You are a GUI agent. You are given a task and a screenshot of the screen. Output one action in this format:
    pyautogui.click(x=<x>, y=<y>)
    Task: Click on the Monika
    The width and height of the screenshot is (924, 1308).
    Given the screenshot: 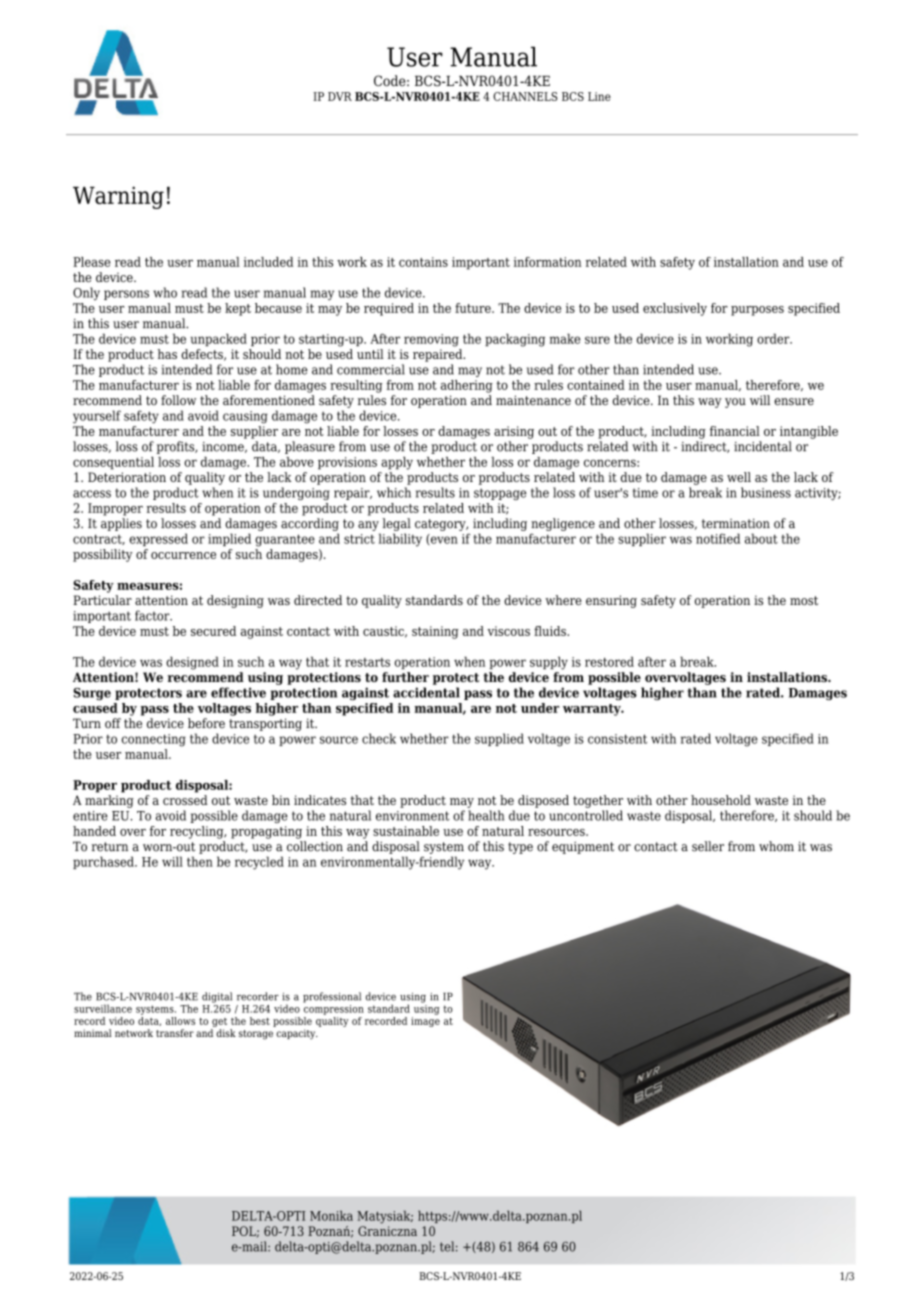 What is the action you would take?
    pyautogui.click(x=331, y=1215)
